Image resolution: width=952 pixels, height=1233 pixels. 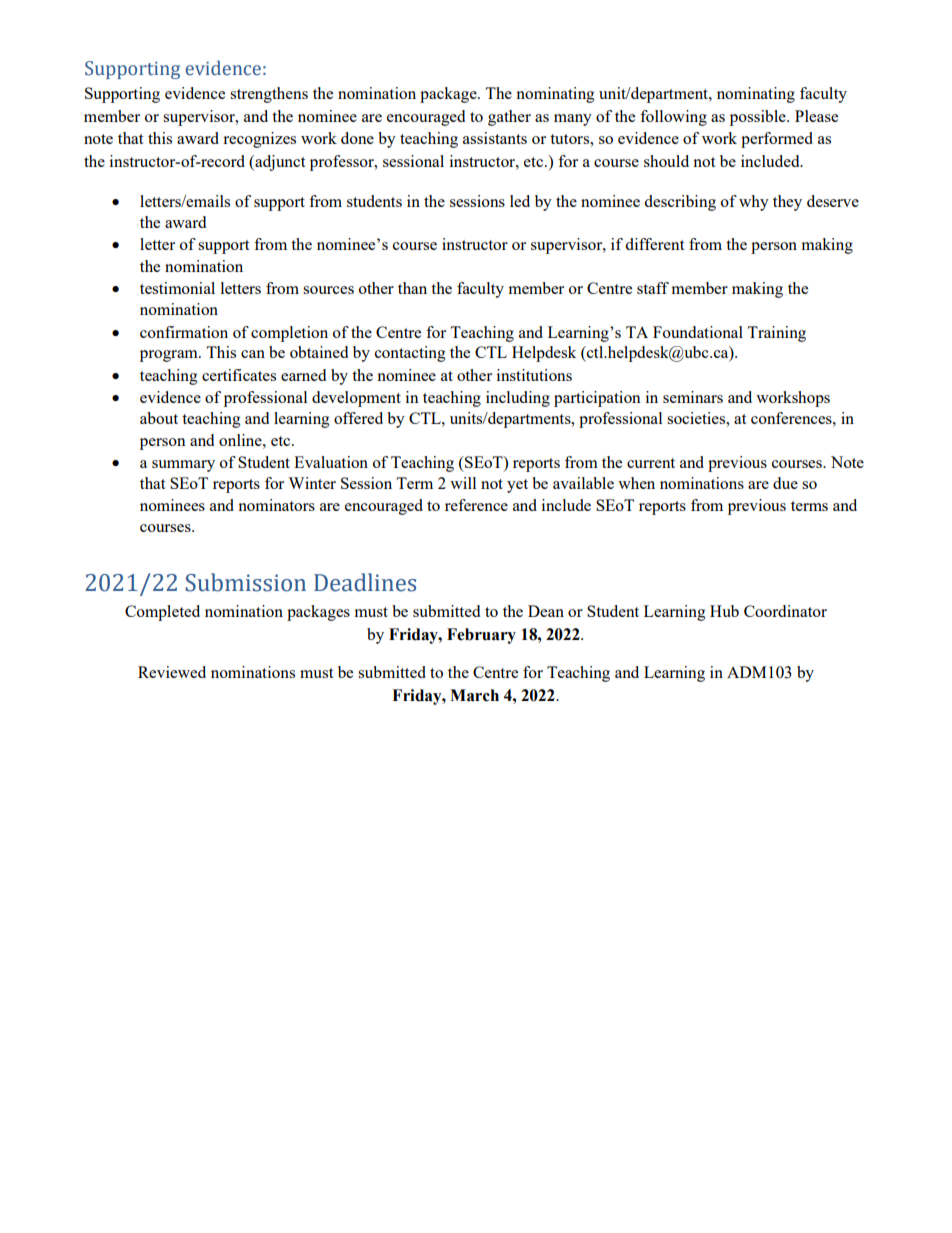 What do you see at coordinates (759, 118) in the screenshot?
I see `possible` at bounding box center [759, 118].
